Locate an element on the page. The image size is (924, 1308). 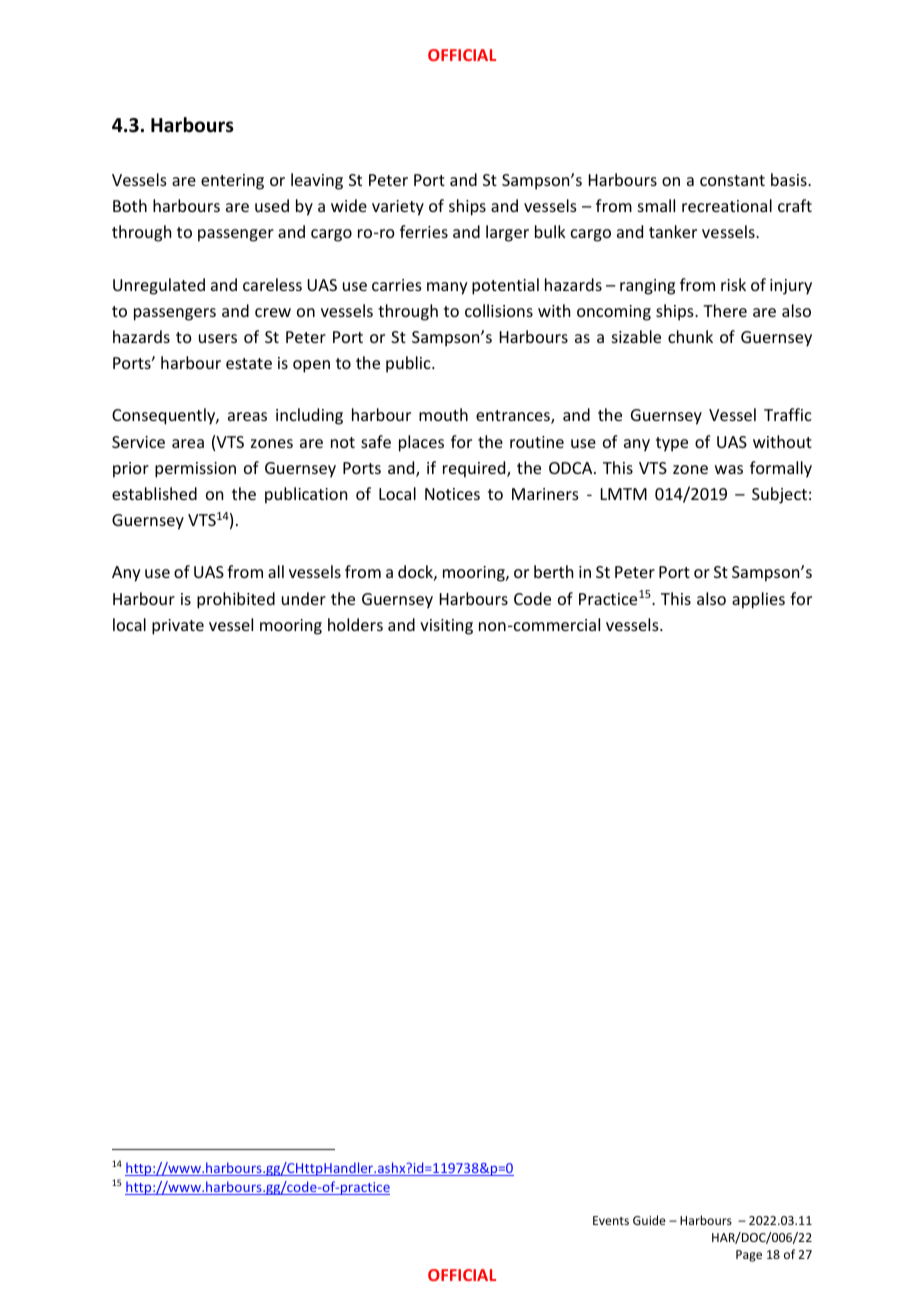
entering is located at coordinates (232, 182).
